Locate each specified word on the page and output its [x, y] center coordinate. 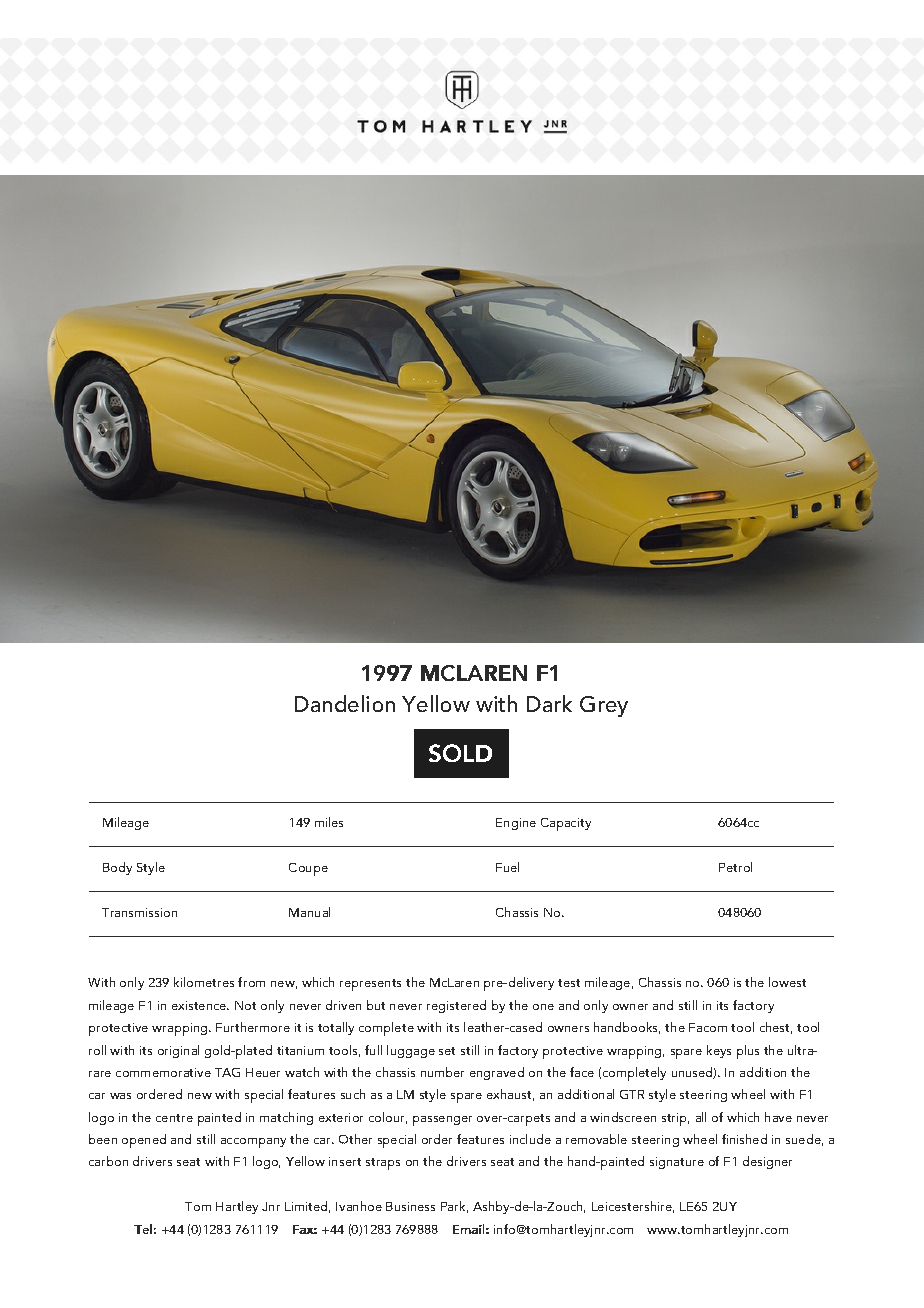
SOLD [460, 753]
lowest [787, 982]
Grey [604, 706]
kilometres [204, 982]
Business [410, 1206]
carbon [108, 1161]
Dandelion [345, 703]
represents [370, 985]
